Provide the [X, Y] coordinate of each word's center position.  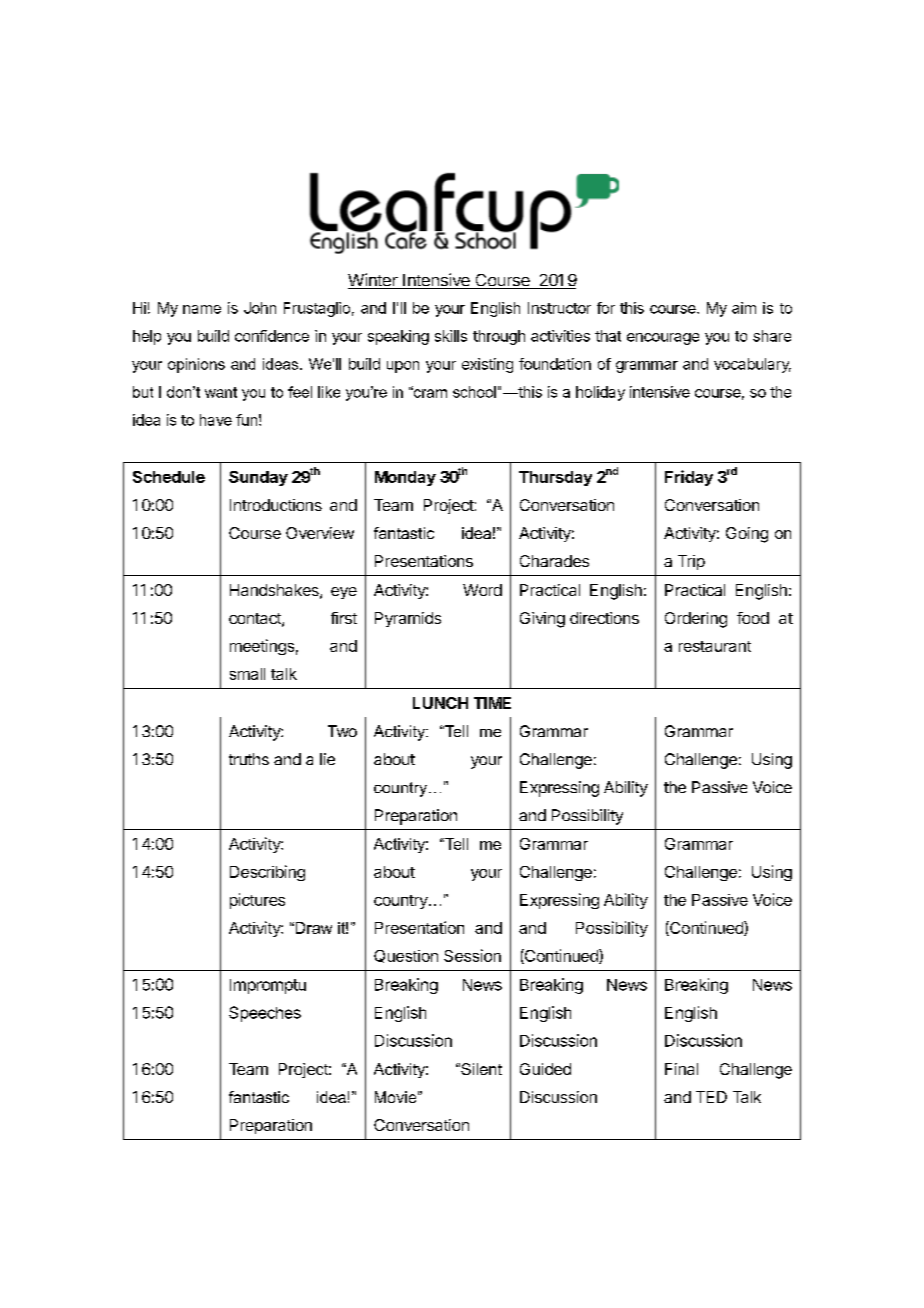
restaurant [715, 646]
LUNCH [440, 703]
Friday [689, 478]
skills [451, 336]
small [247, 674]
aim [744, 308]
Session [472, 955]
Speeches [265, 1014]
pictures [257, 901]
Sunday [258, 478]
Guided [545, 1069]
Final [681, 1069]
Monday [405, 478]
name [202, 309]
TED [711, 1097]
